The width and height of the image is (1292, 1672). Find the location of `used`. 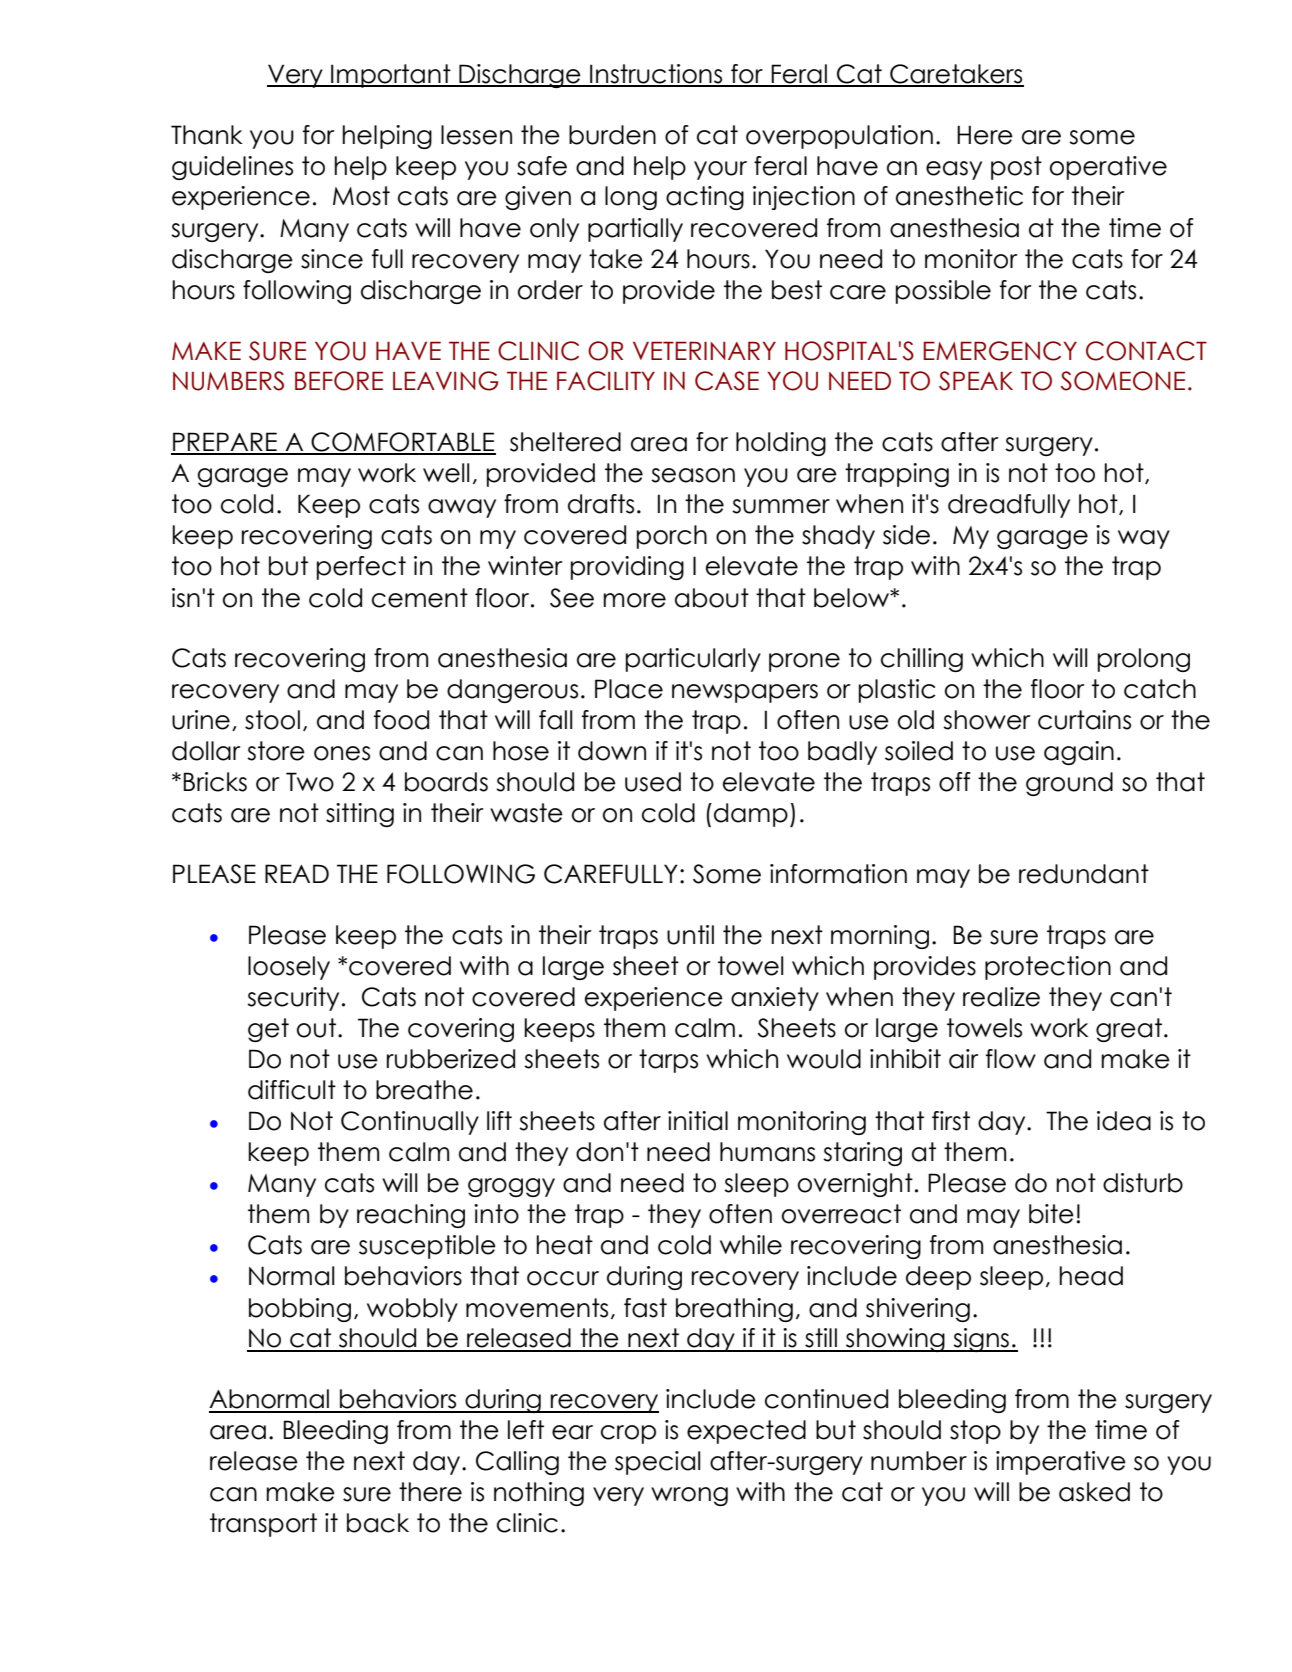

used is located at coordinates (653, 782).
